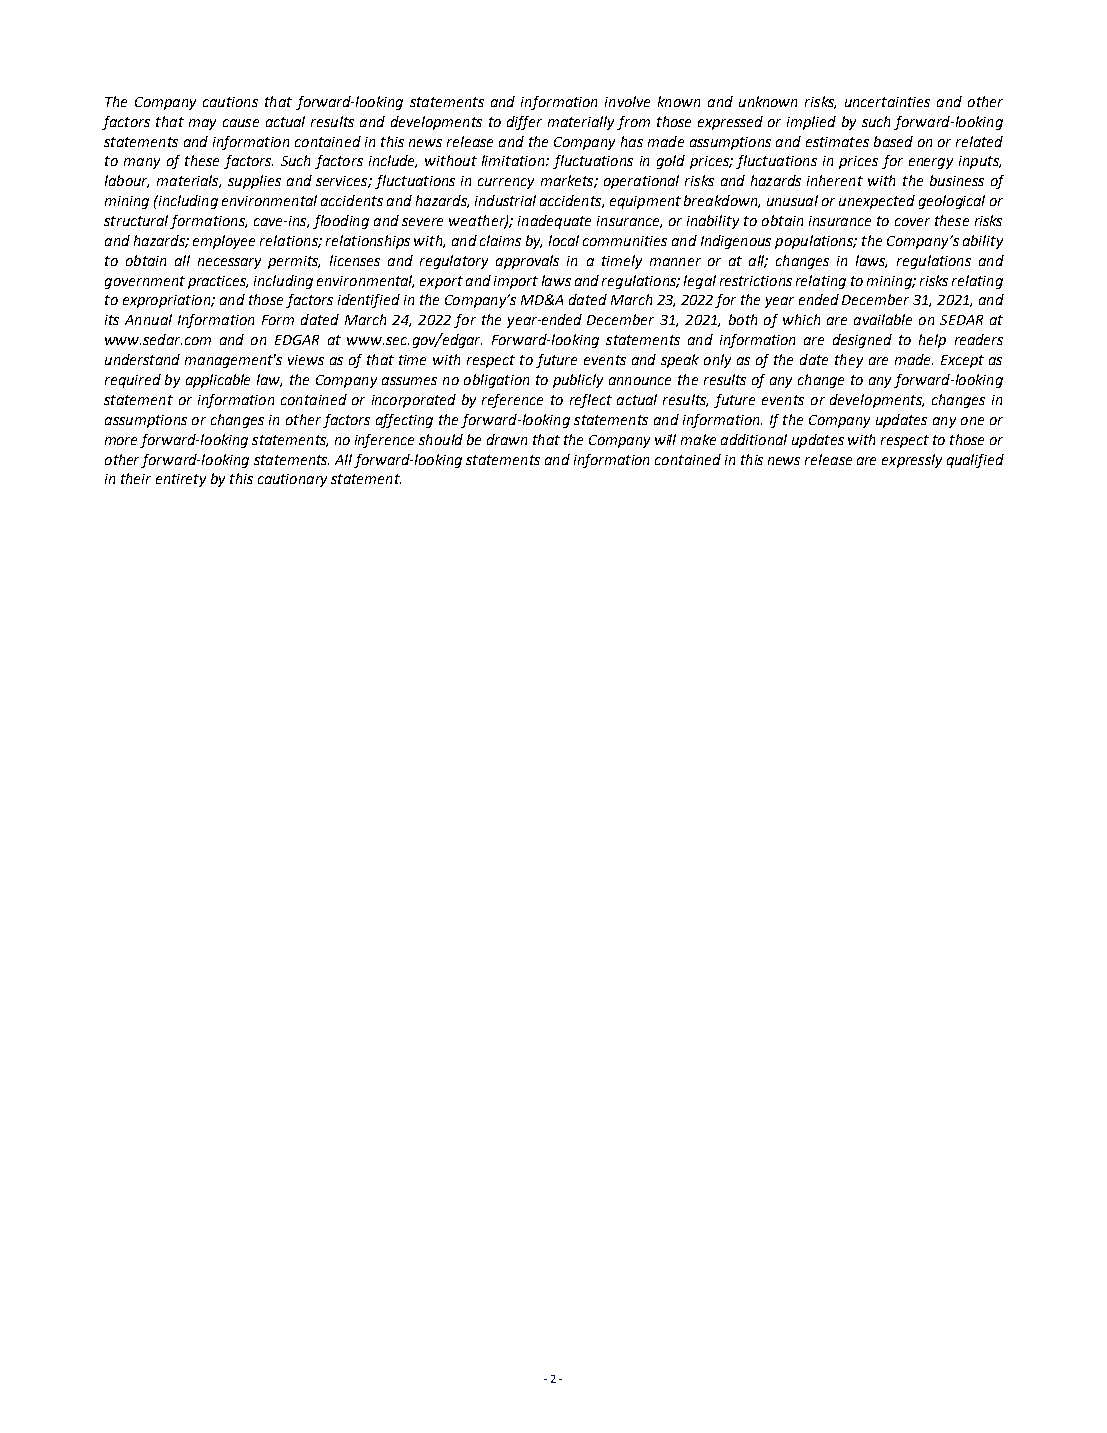 This document has width=1107, height=1433. I want to click on drawn, so click(507, 439).
